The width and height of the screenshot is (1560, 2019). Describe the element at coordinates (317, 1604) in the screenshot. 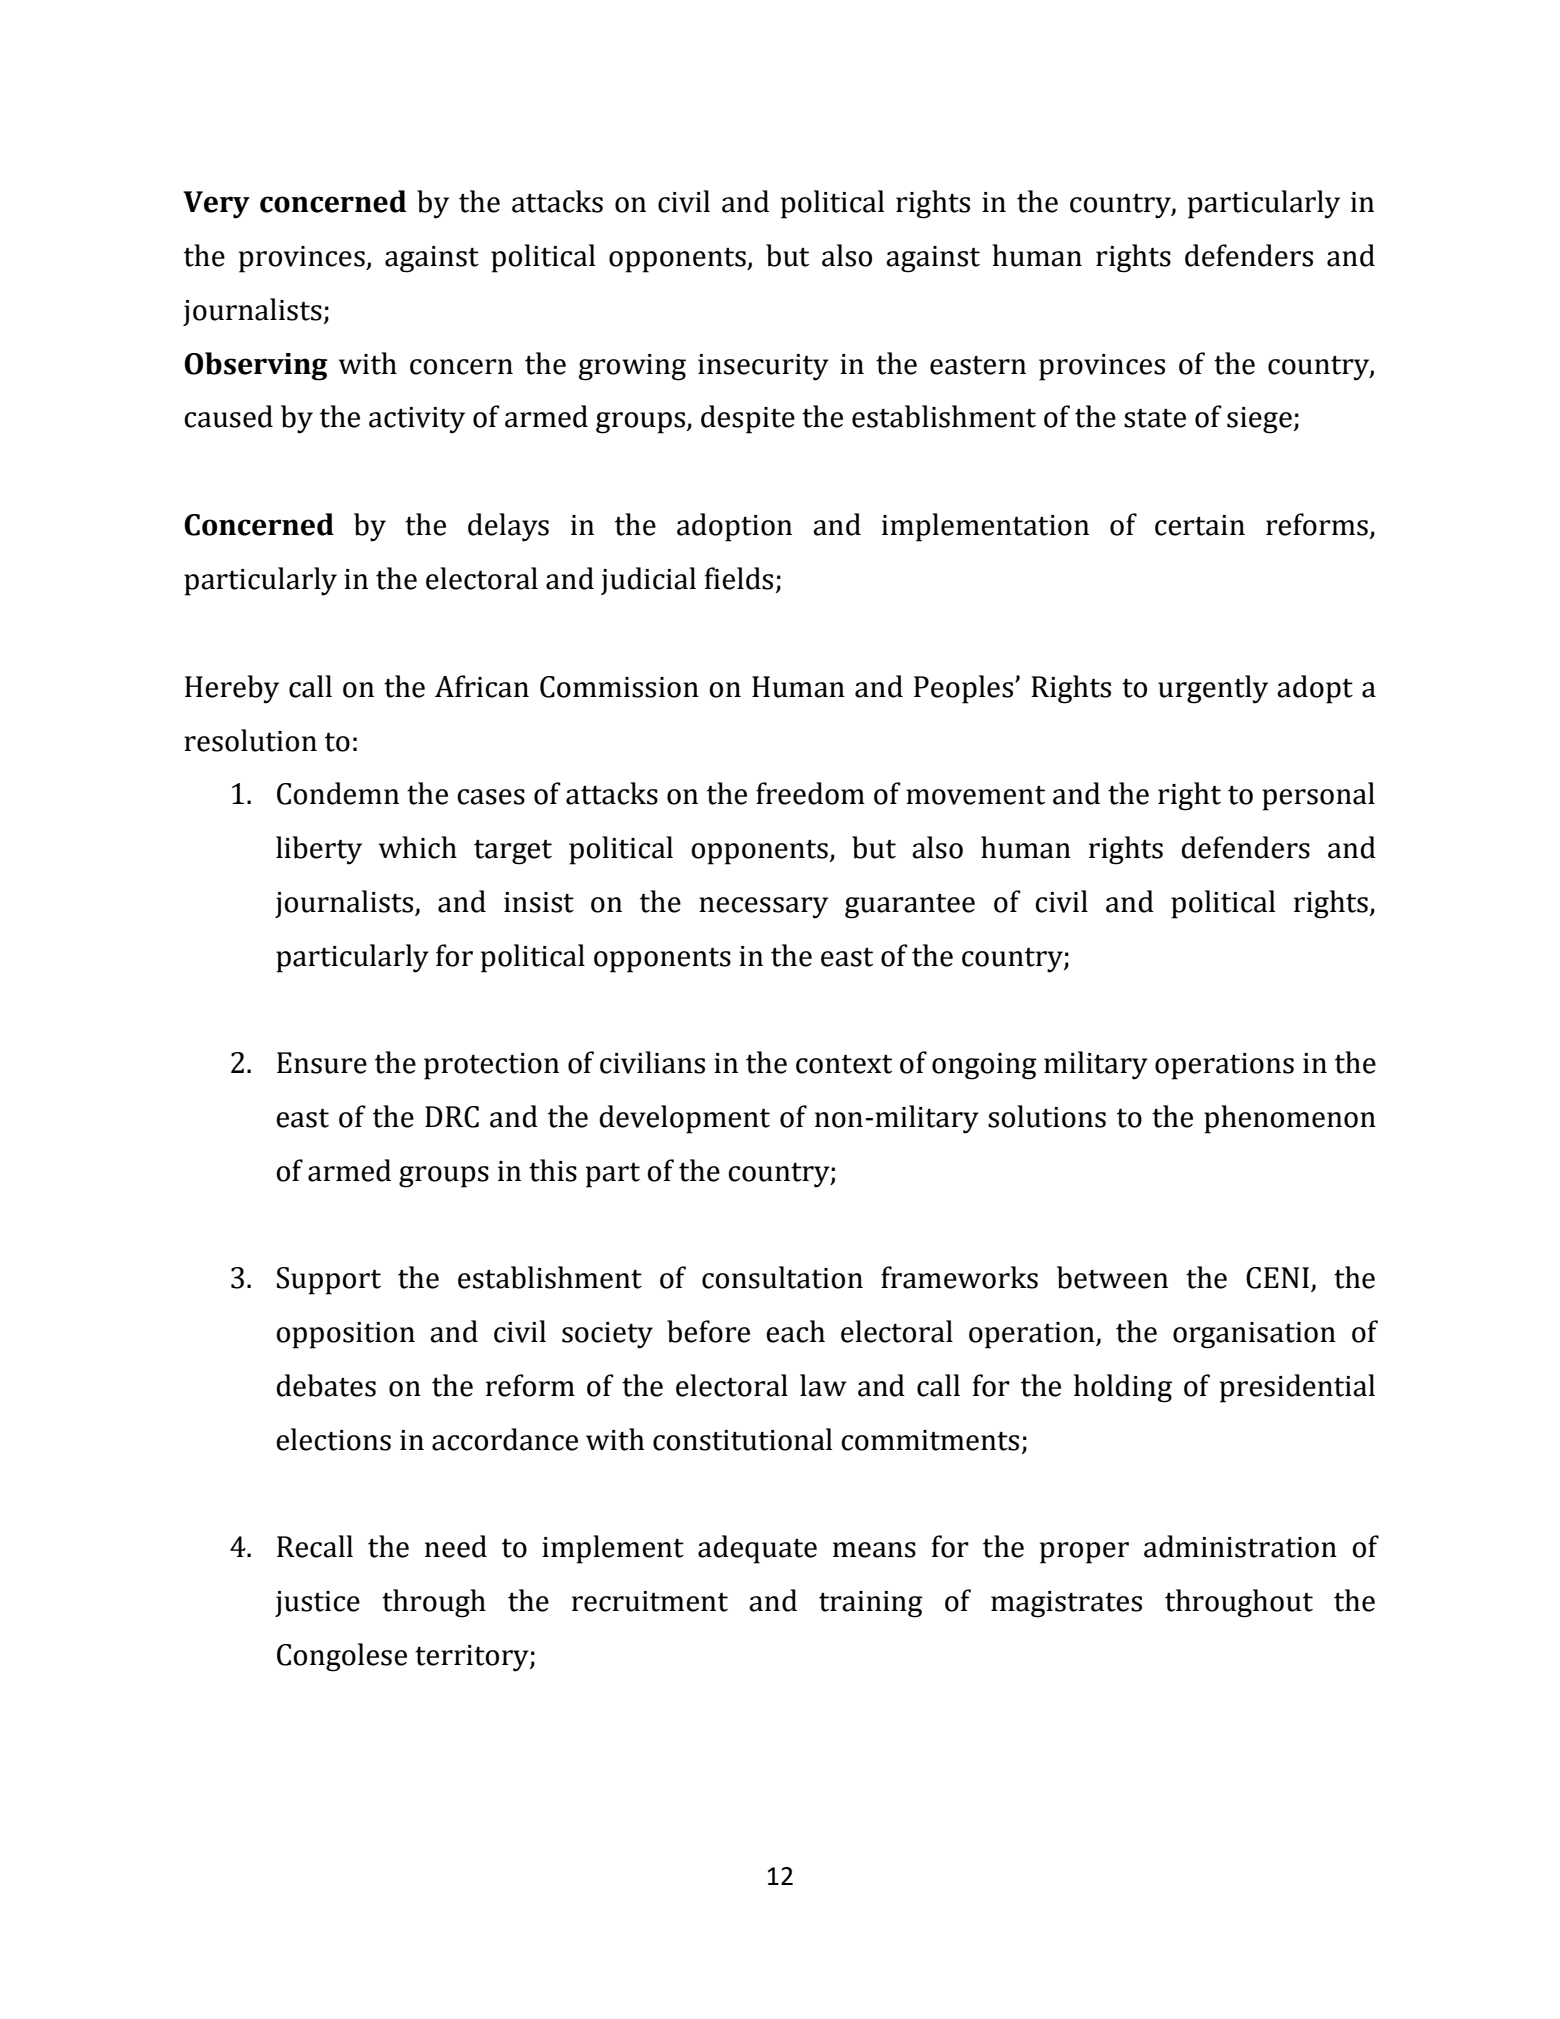

I see `justice` at that location.
